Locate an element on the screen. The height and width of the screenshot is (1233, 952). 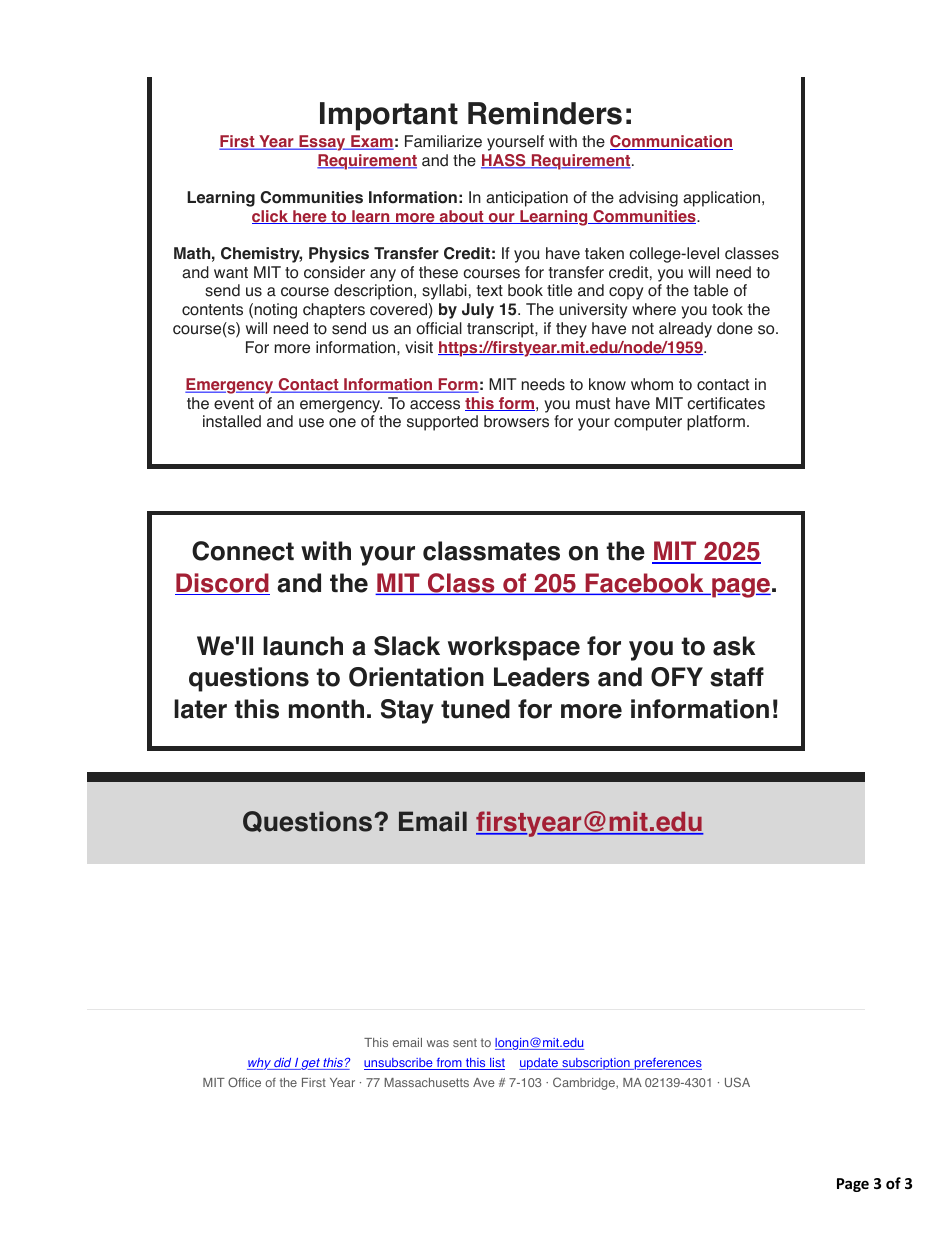
workspace is located at coordinates (514, 648).
